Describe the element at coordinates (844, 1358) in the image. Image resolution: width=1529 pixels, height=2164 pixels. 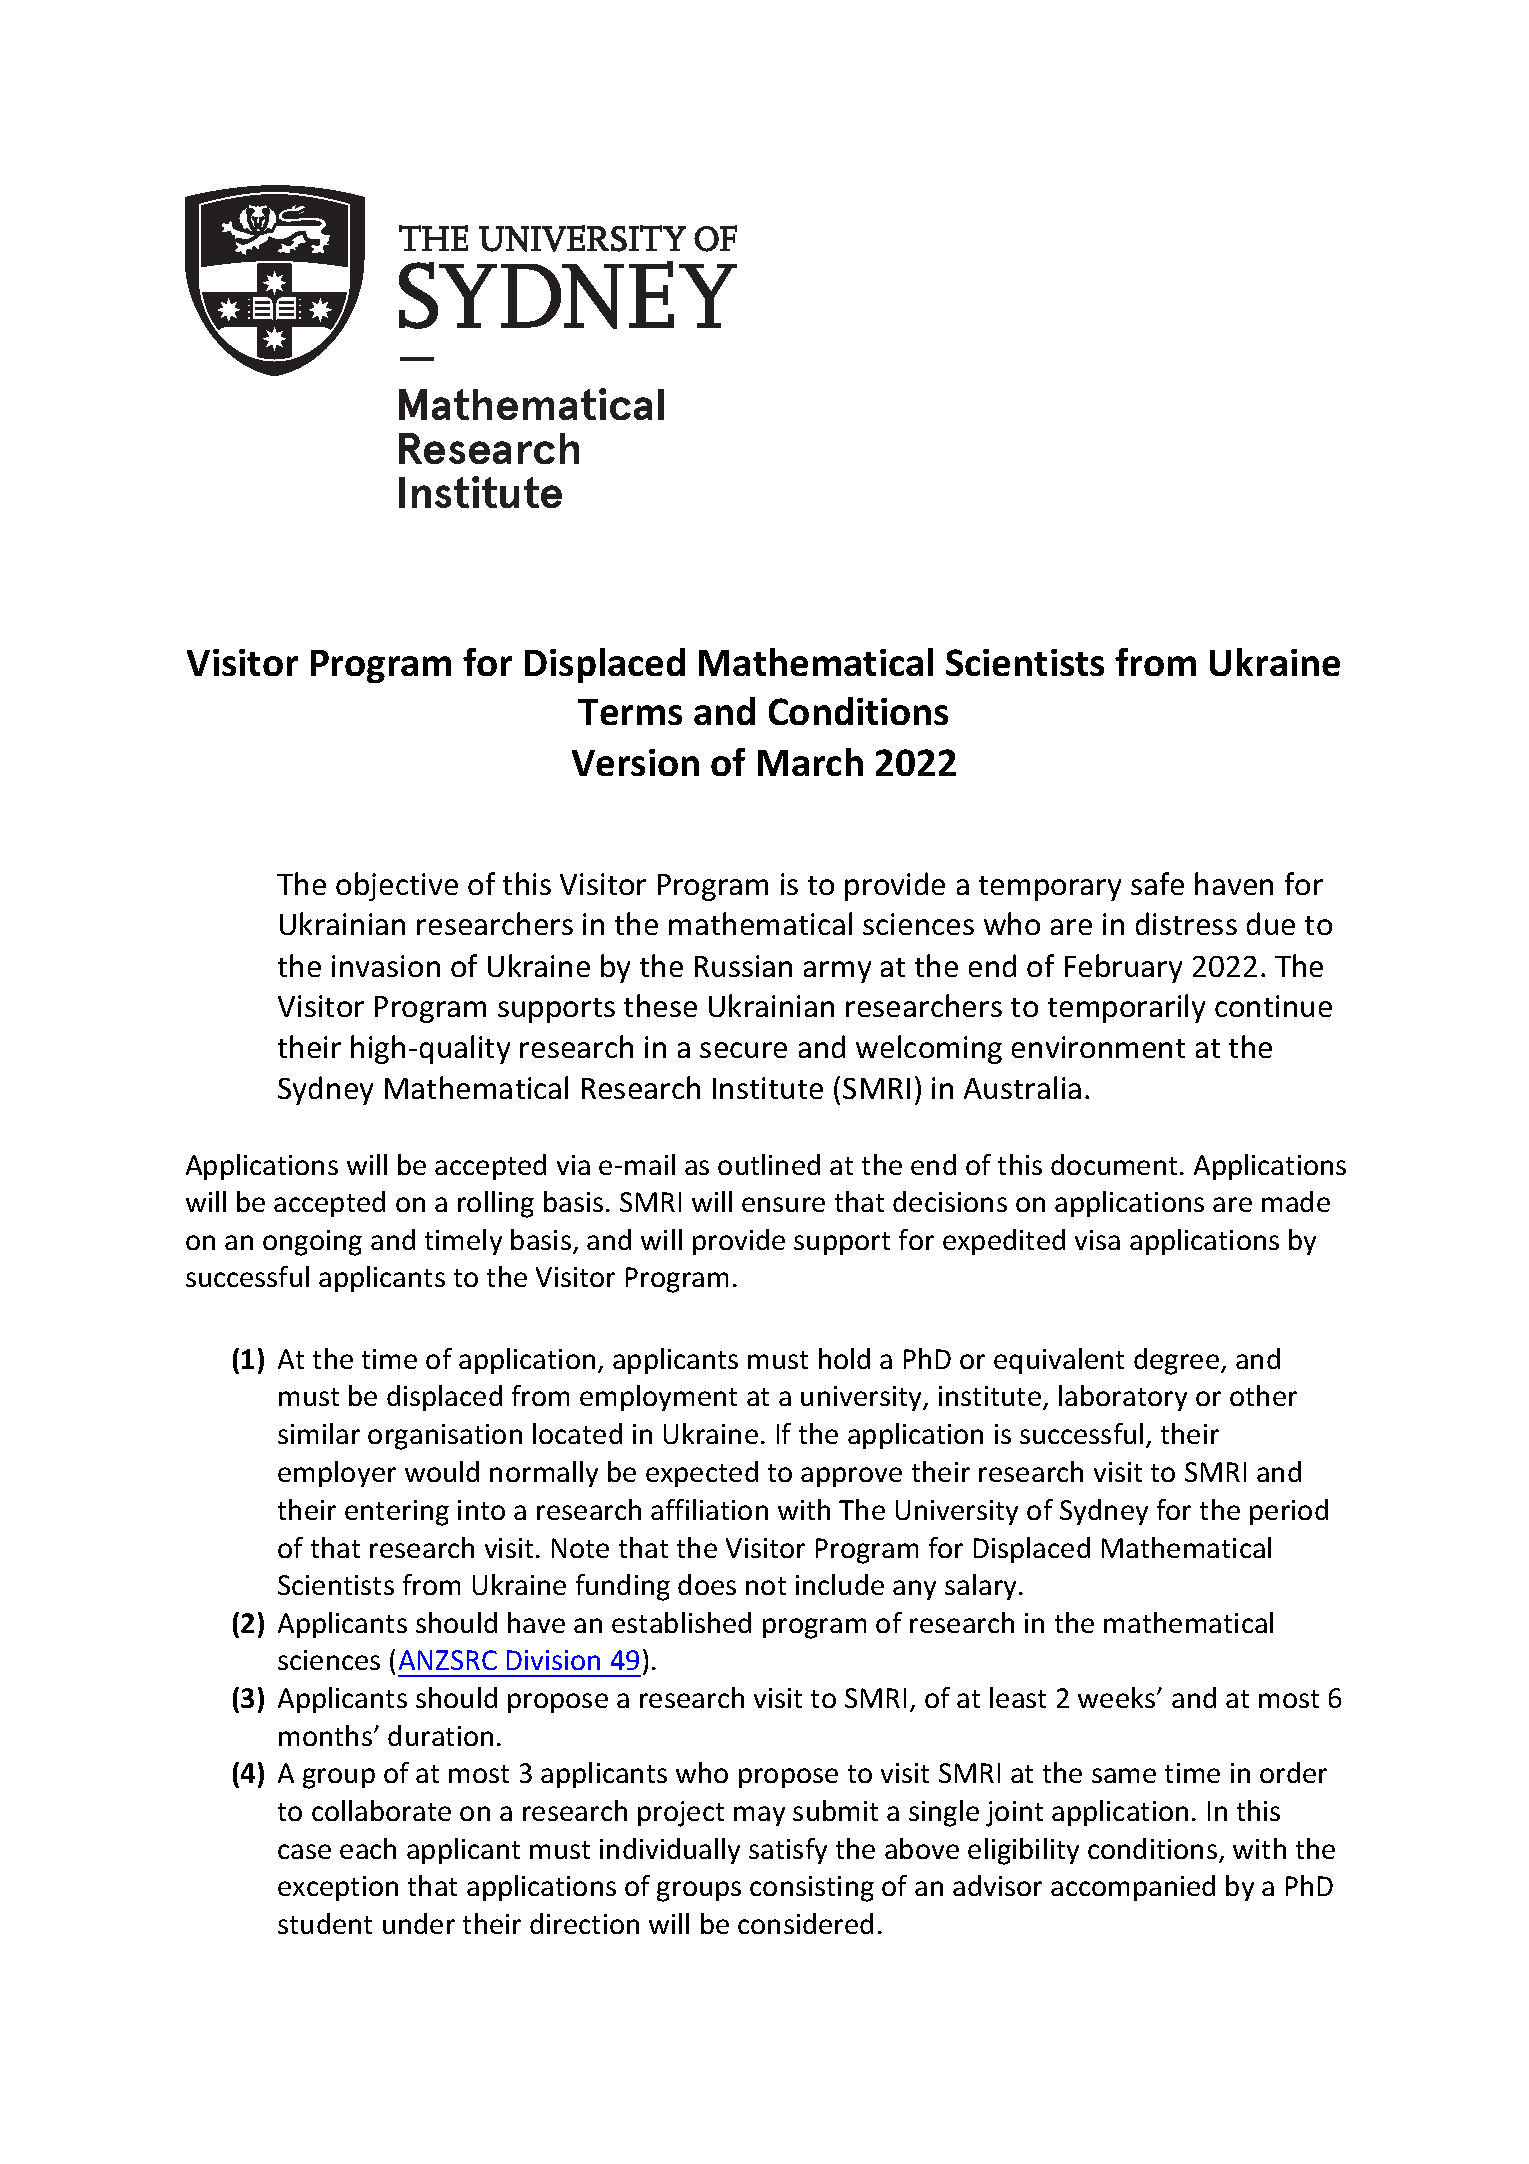
I see `hold` at that location.
